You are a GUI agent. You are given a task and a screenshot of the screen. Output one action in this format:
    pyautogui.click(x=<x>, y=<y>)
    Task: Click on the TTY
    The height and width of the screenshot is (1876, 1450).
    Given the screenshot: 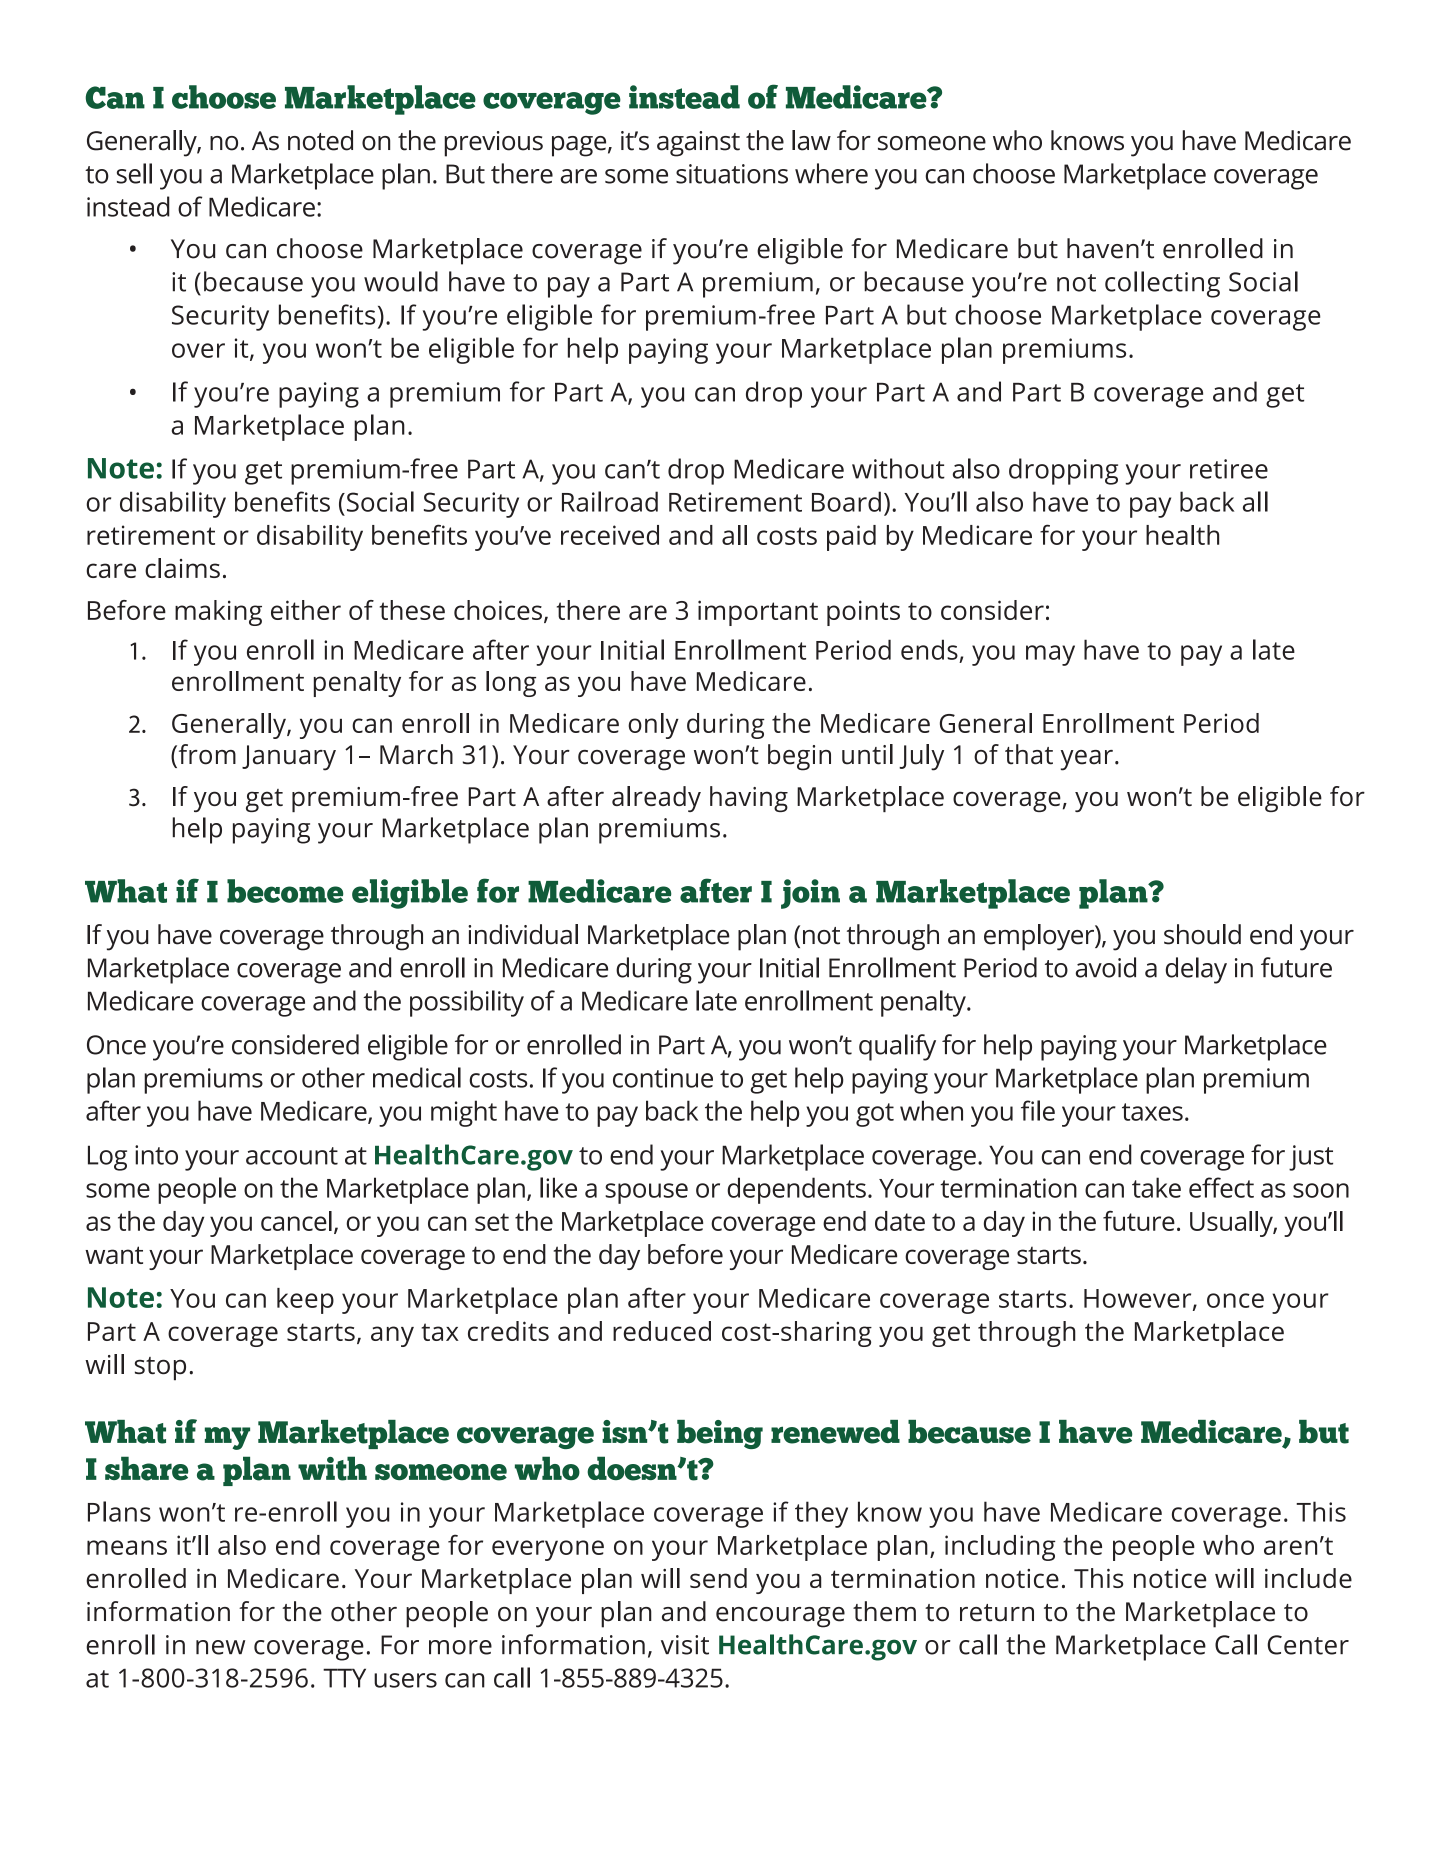 What is the action you would take?
    pyautogui.click(x=344, y=1678)
